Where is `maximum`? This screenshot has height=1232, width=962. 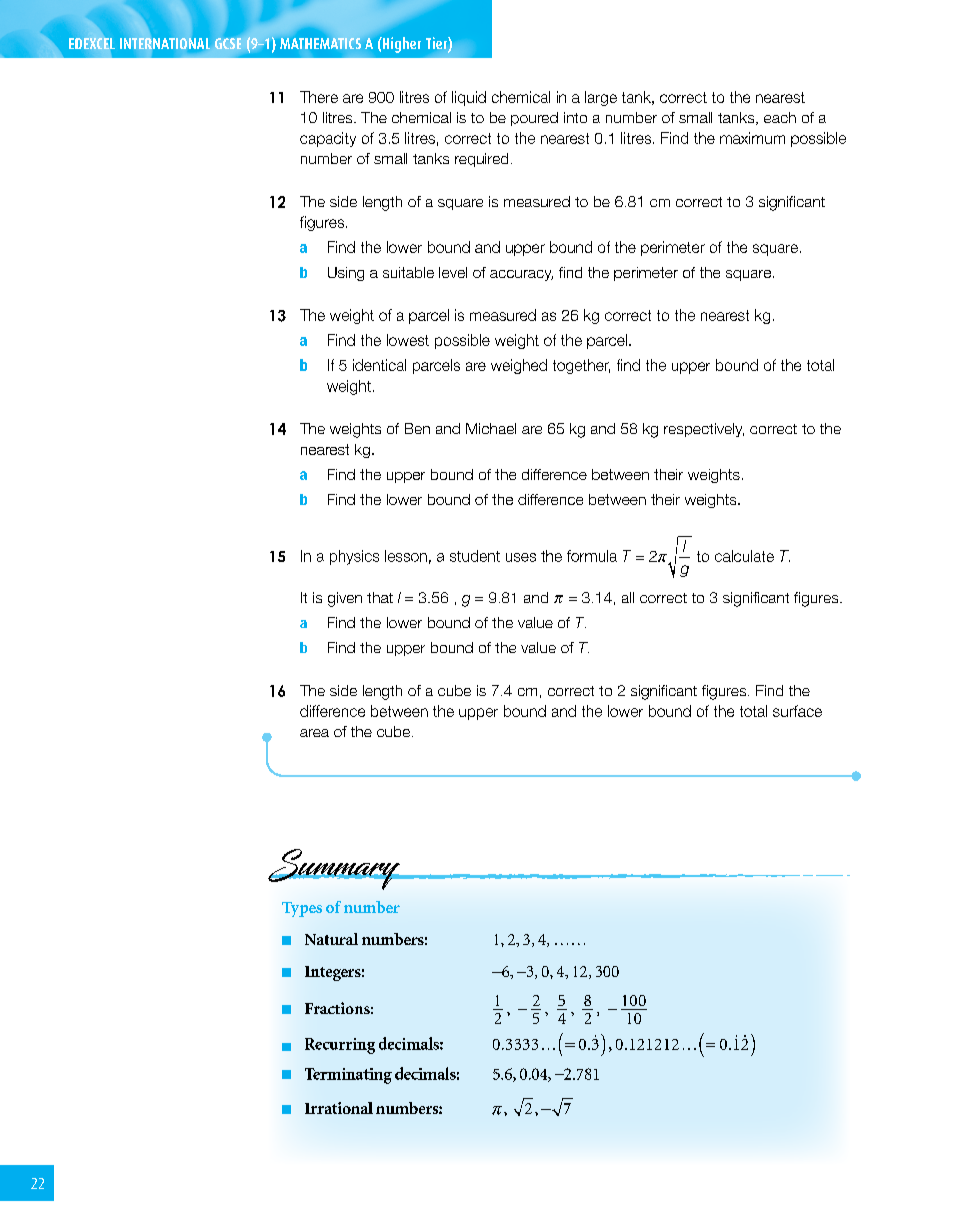
maximum is located at coordinates (752, 138).
